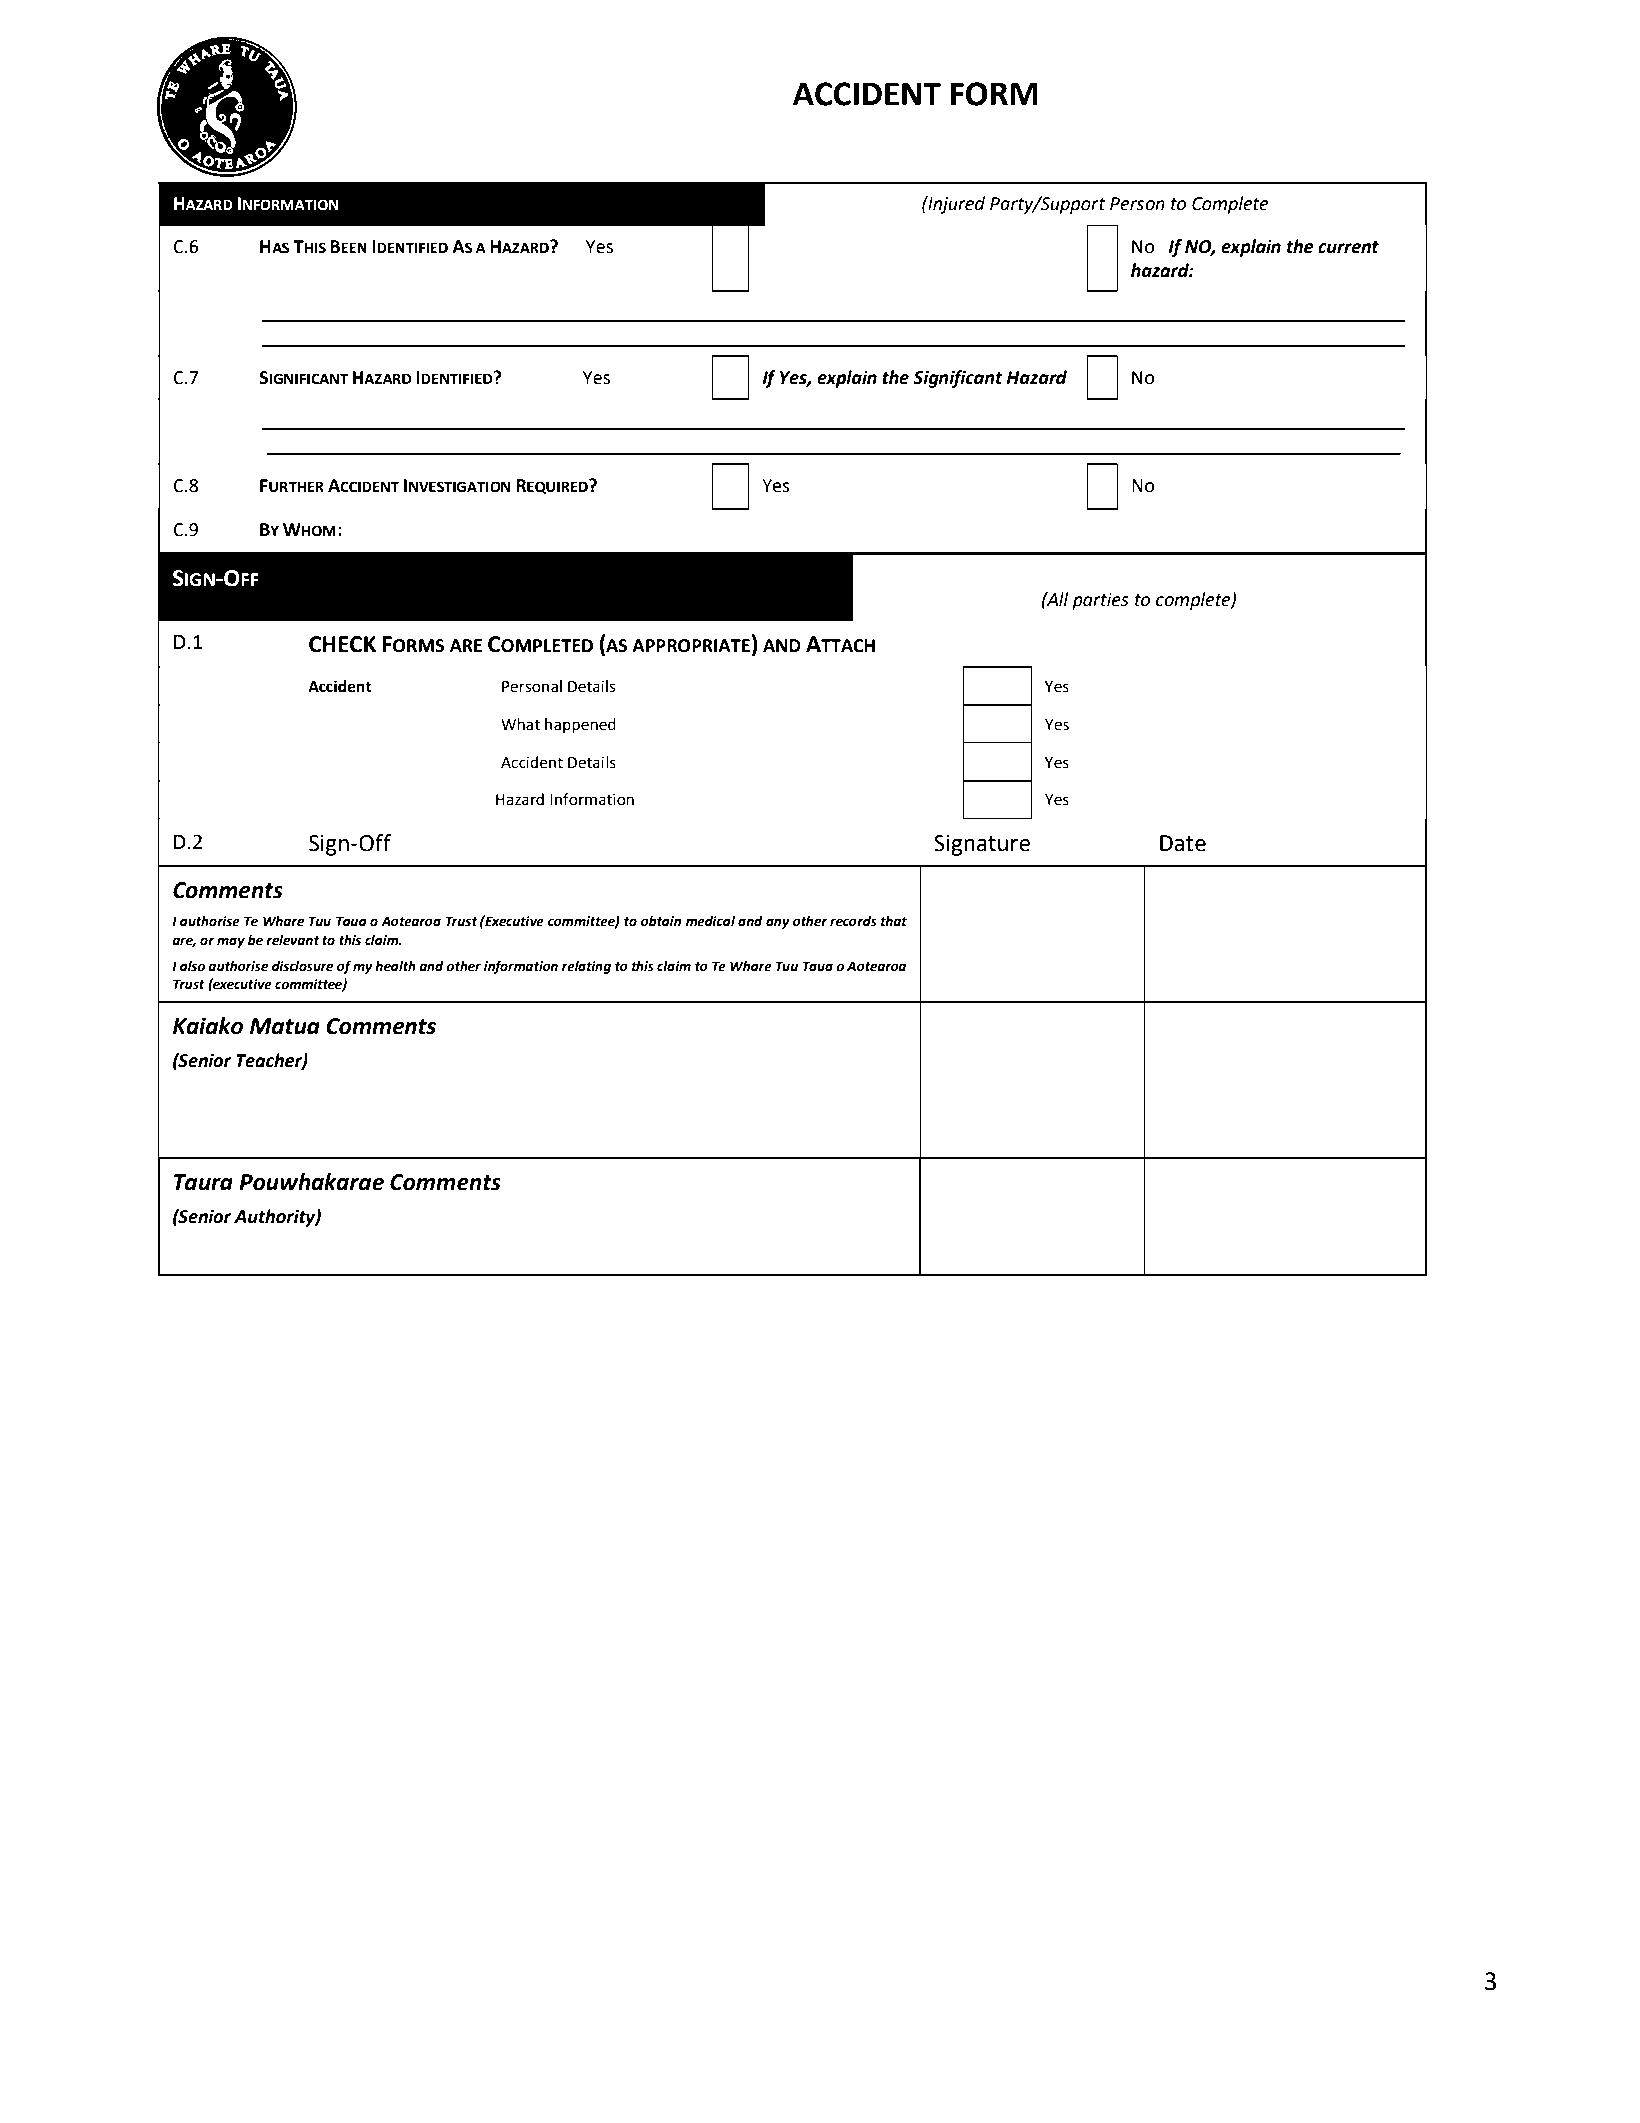 Image resolution: width=1640 pixels, height=2123 pixels. I want to click on relevant, so click(292, 940).
